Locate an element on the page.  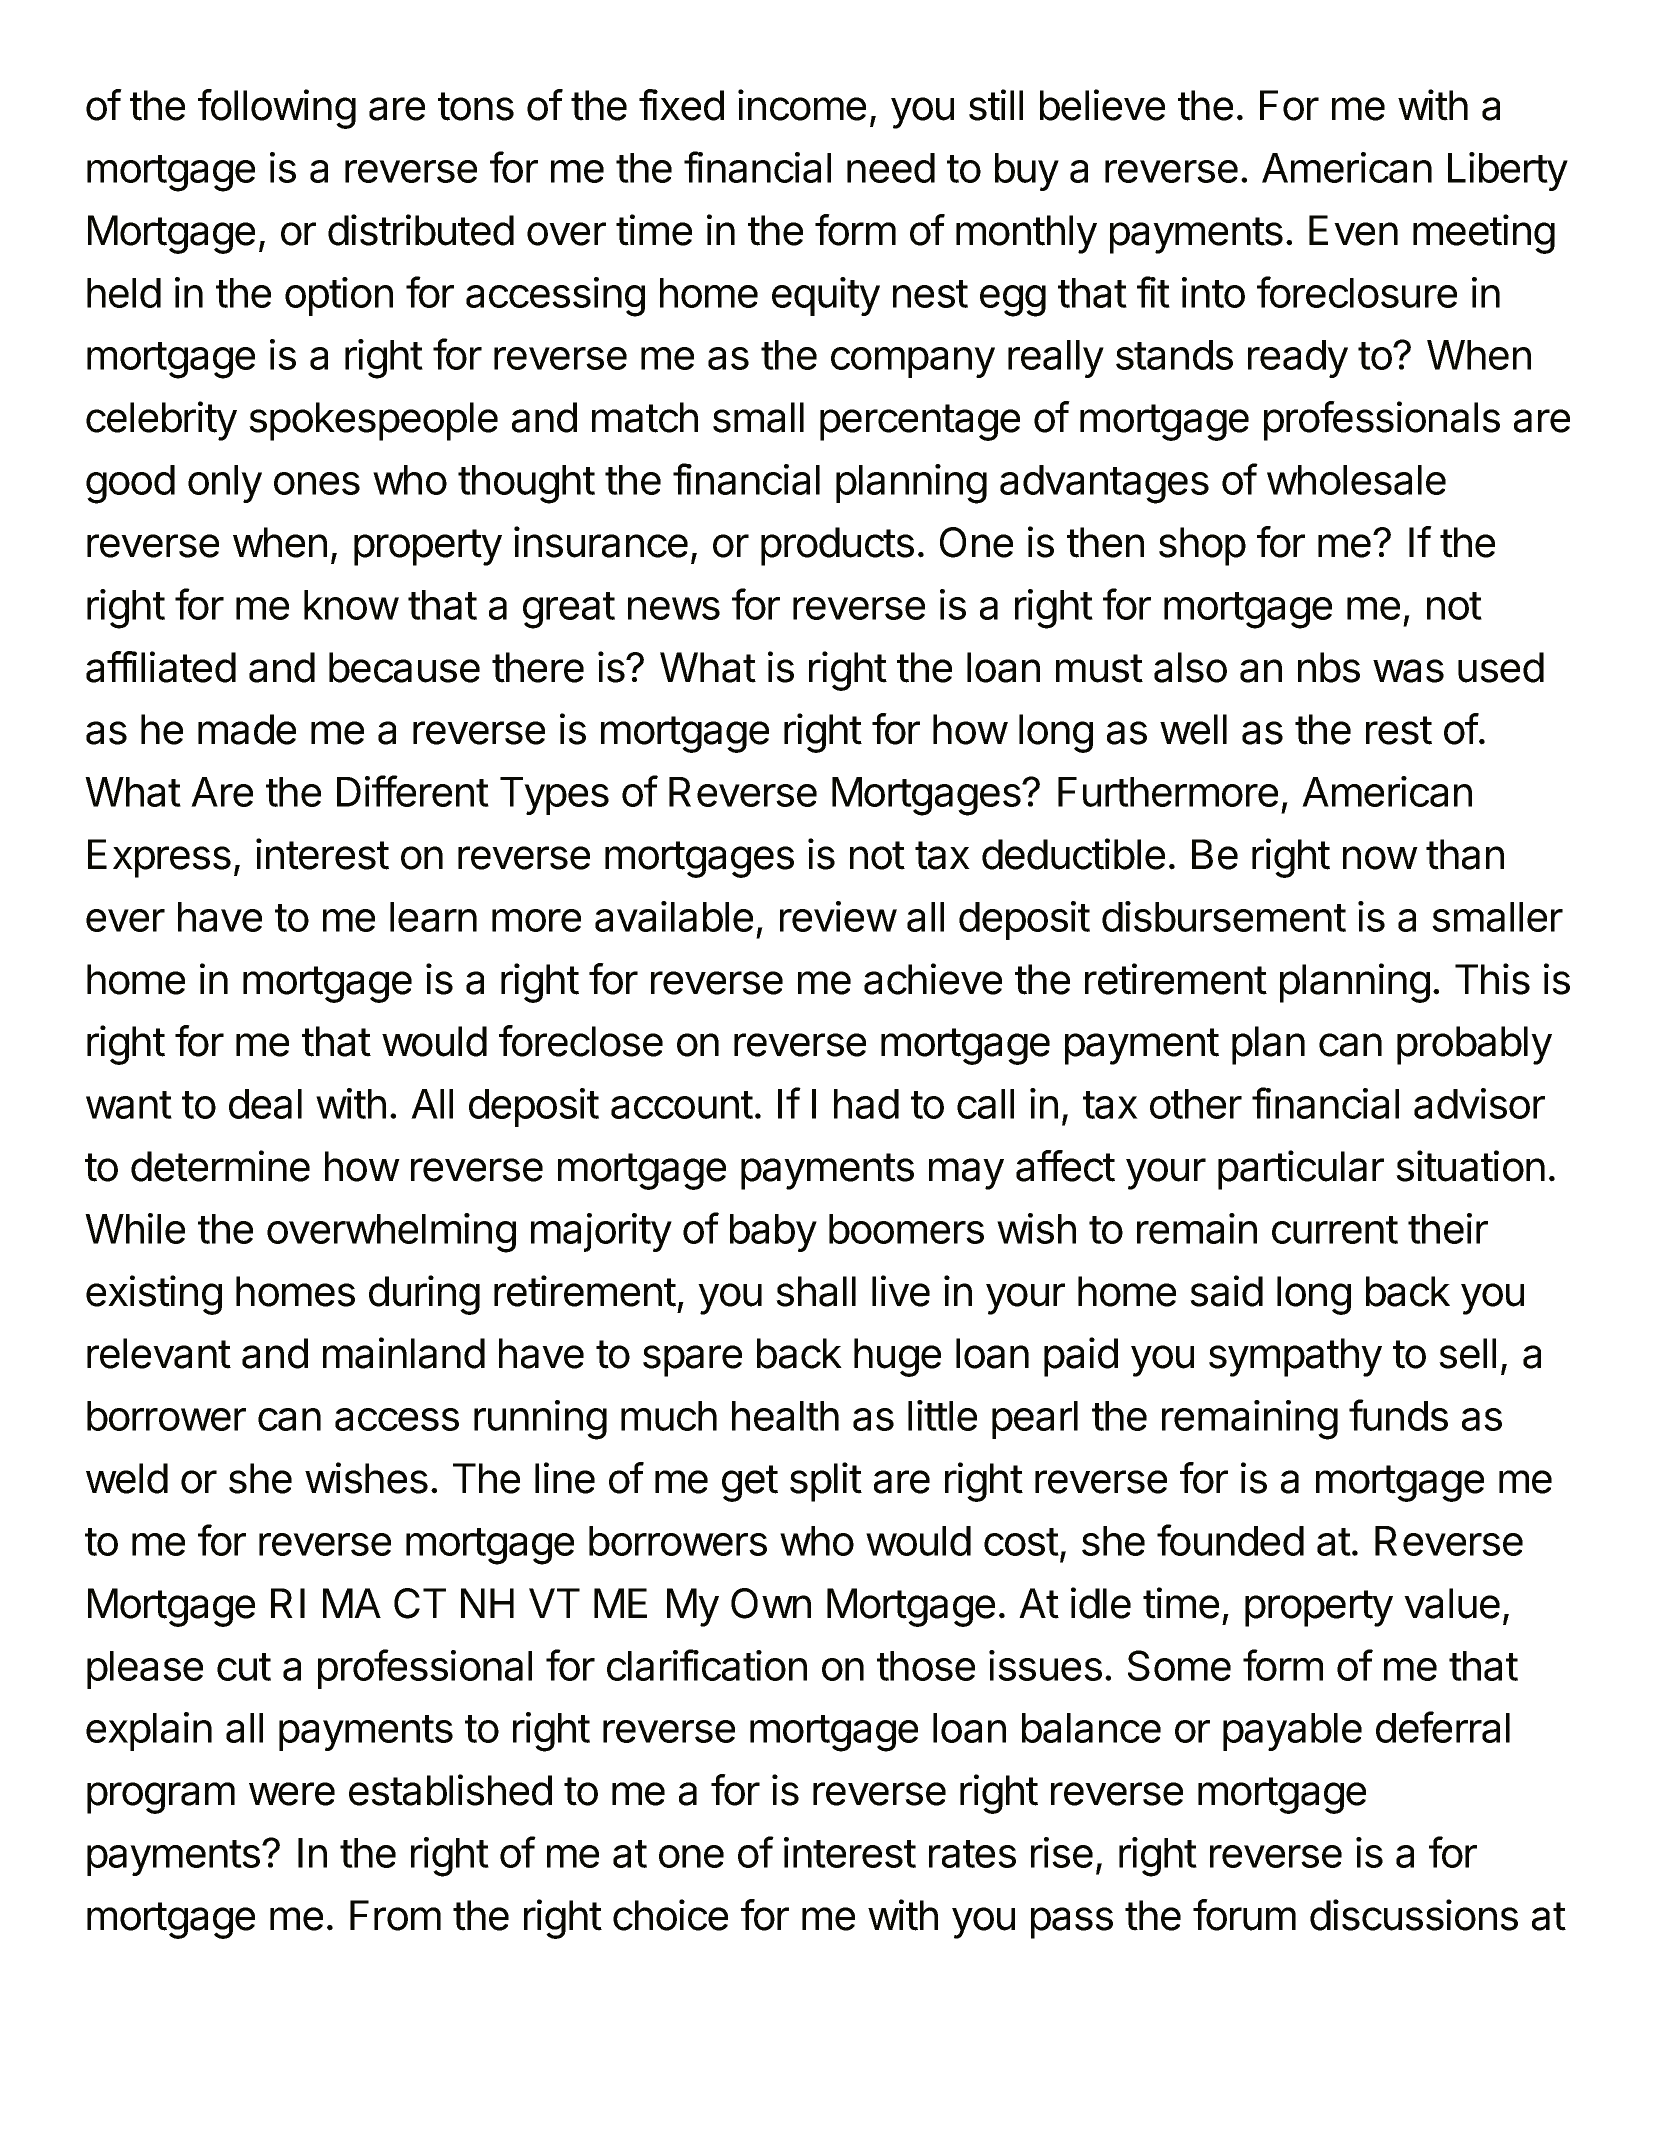
determine is located at coordinates (220, 1166).
